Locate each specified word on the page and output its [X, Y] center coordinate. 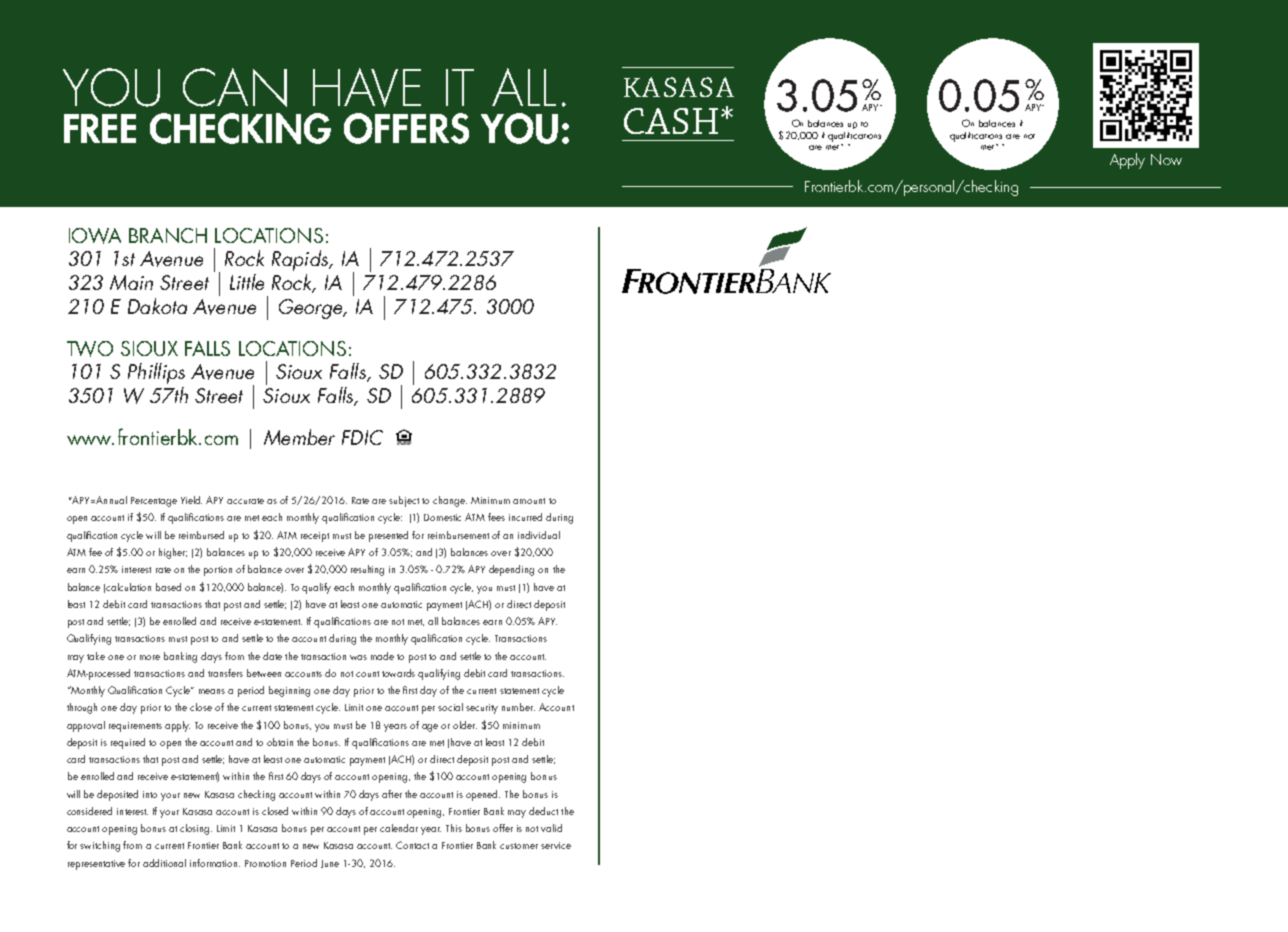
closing [196, 829]
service [556, 845]
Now [1166, 159]
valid [551, 828]
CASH [671, 121]
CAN [235, 87]
